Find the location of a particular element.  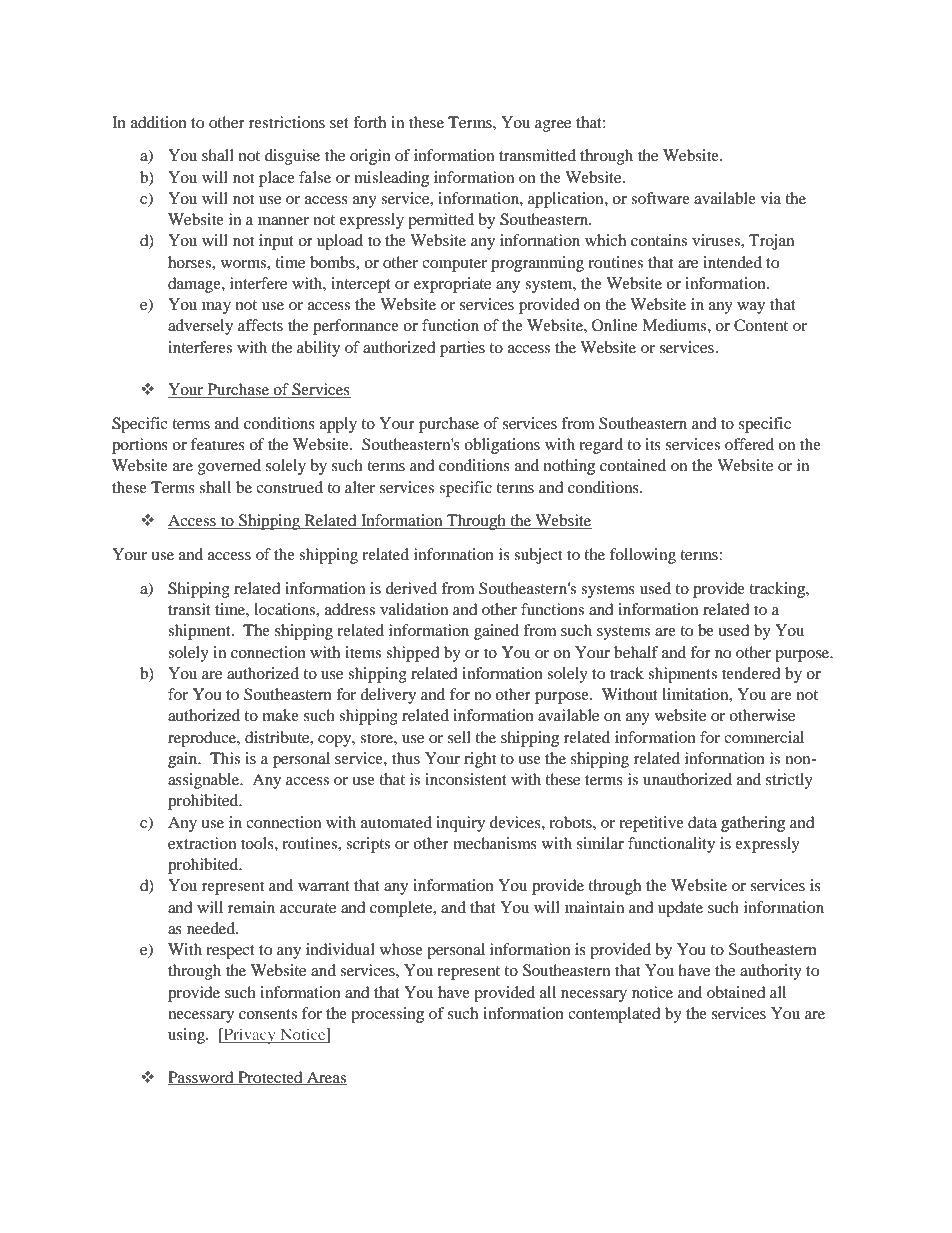

place is located at coordinates (277, 179).
